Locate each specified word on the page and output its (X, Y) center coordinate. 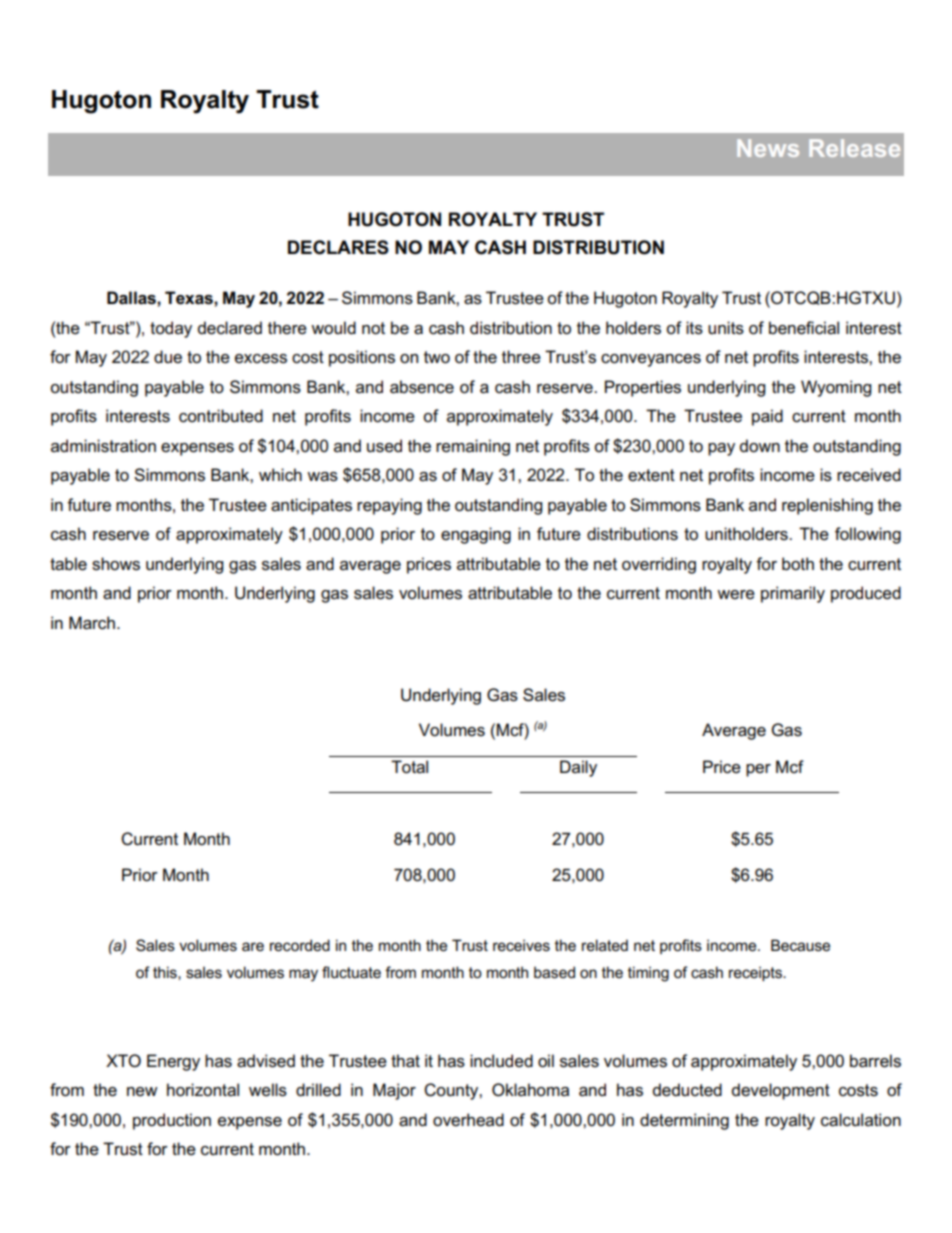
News (768, 148)
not (373, 328)
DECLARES (338, 247)
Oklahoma (530, 1090)
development (781, 1091)
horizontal (203, 1090)
